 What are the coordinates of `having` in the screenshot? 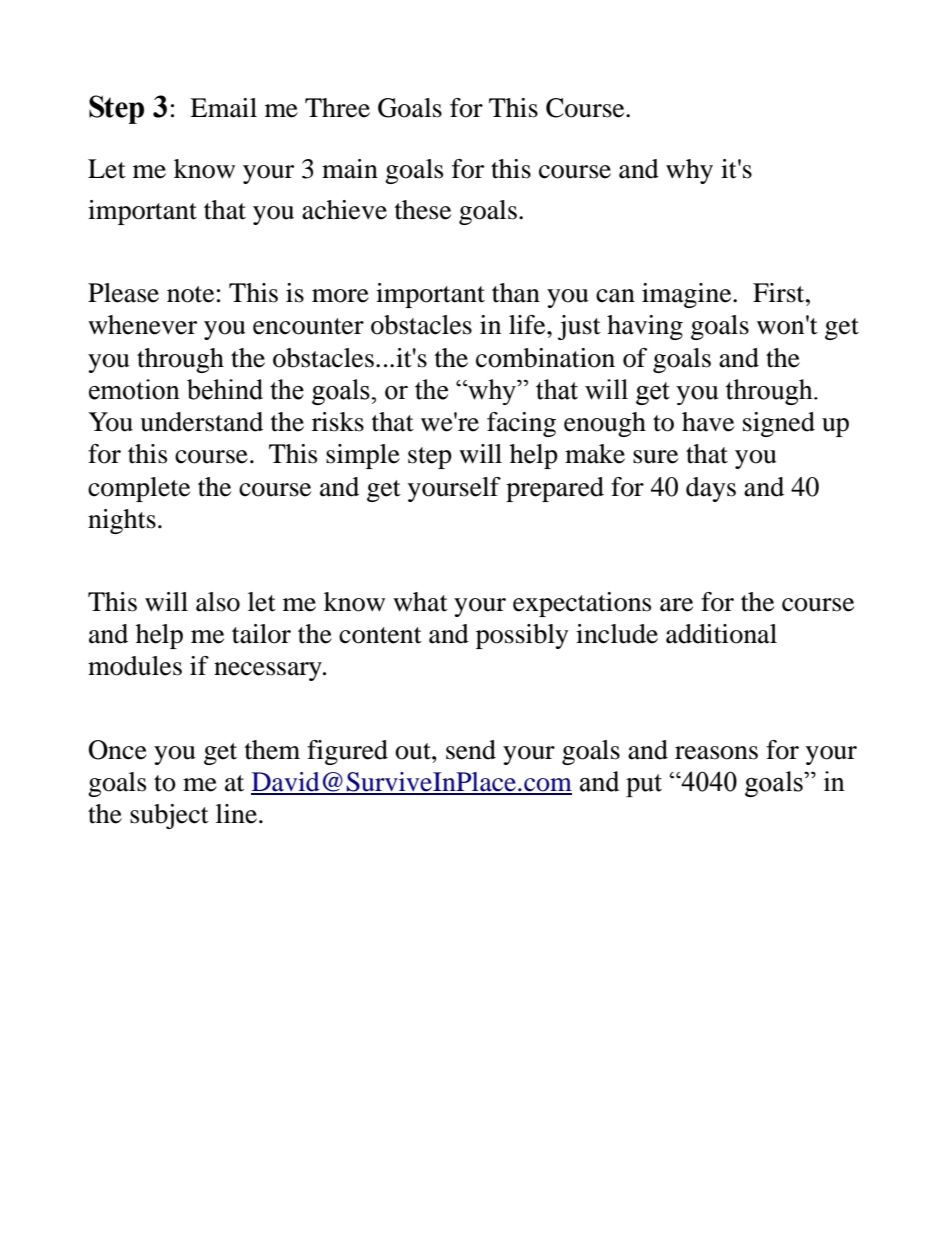 It's located at (645, 327).
